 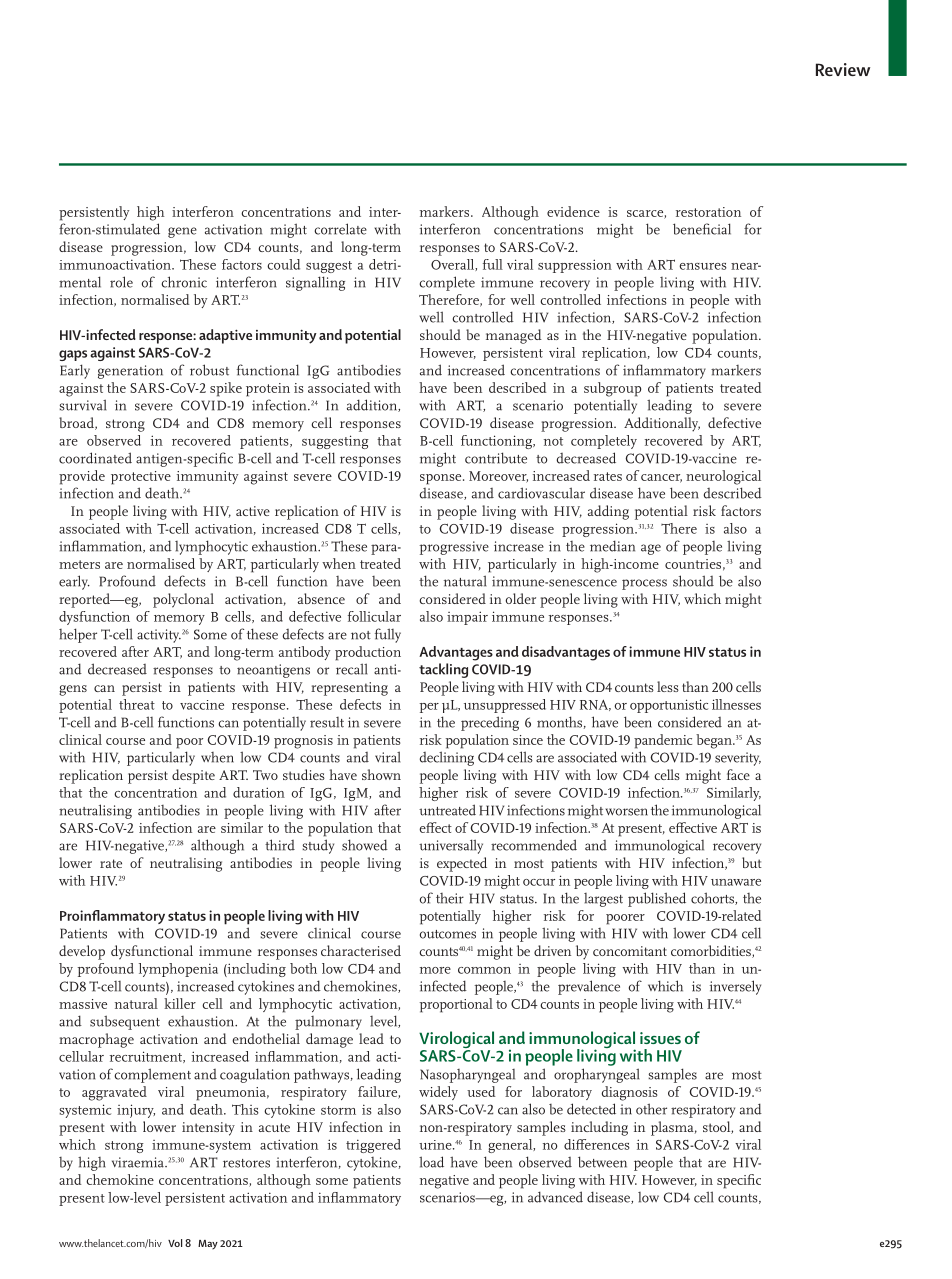 I want to click on cohorts, so click(x=713, y=898).
